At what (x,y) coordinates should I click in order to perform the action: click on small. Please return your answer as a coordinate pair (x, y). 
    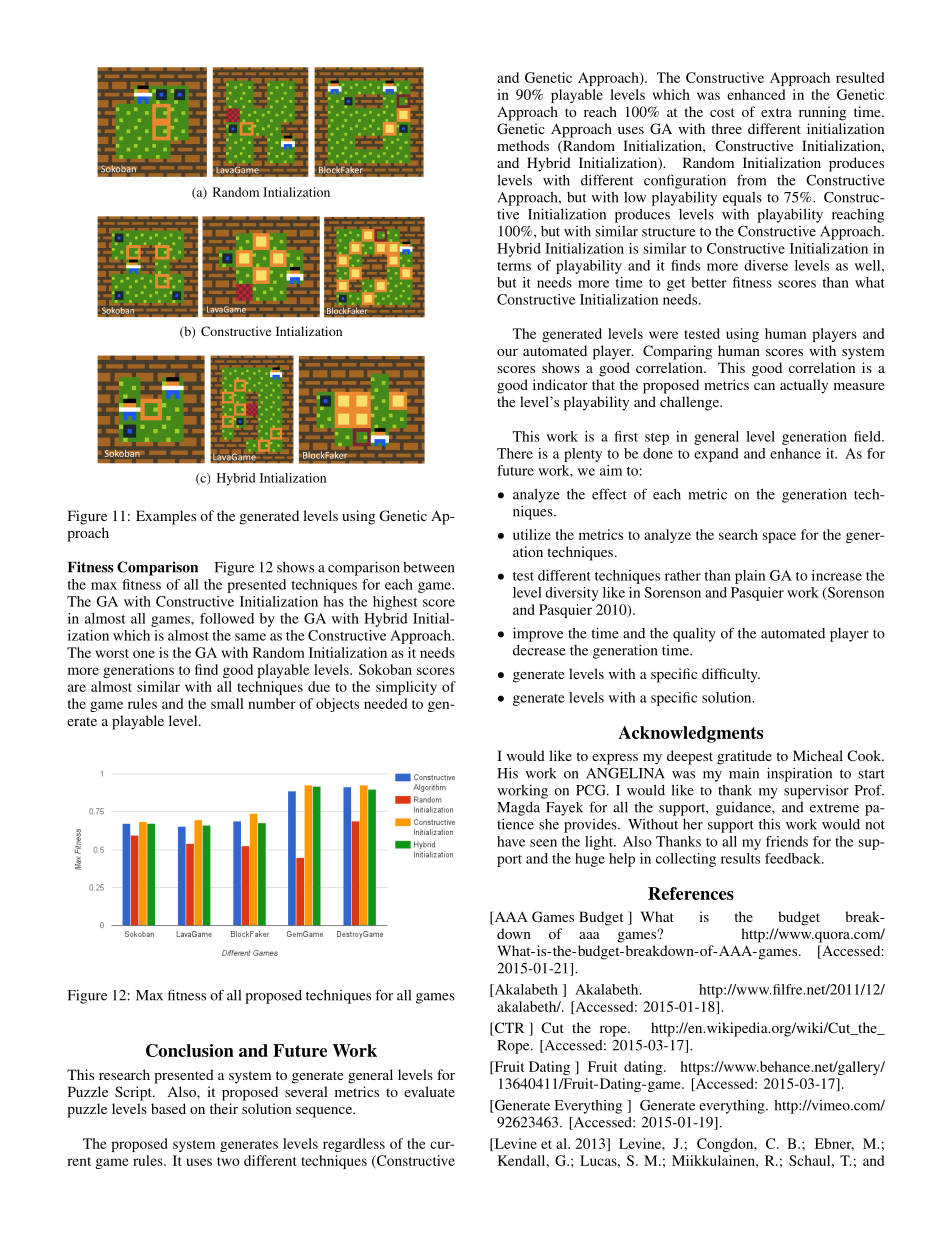
    Looking at the image, I should click on (227, 703).
